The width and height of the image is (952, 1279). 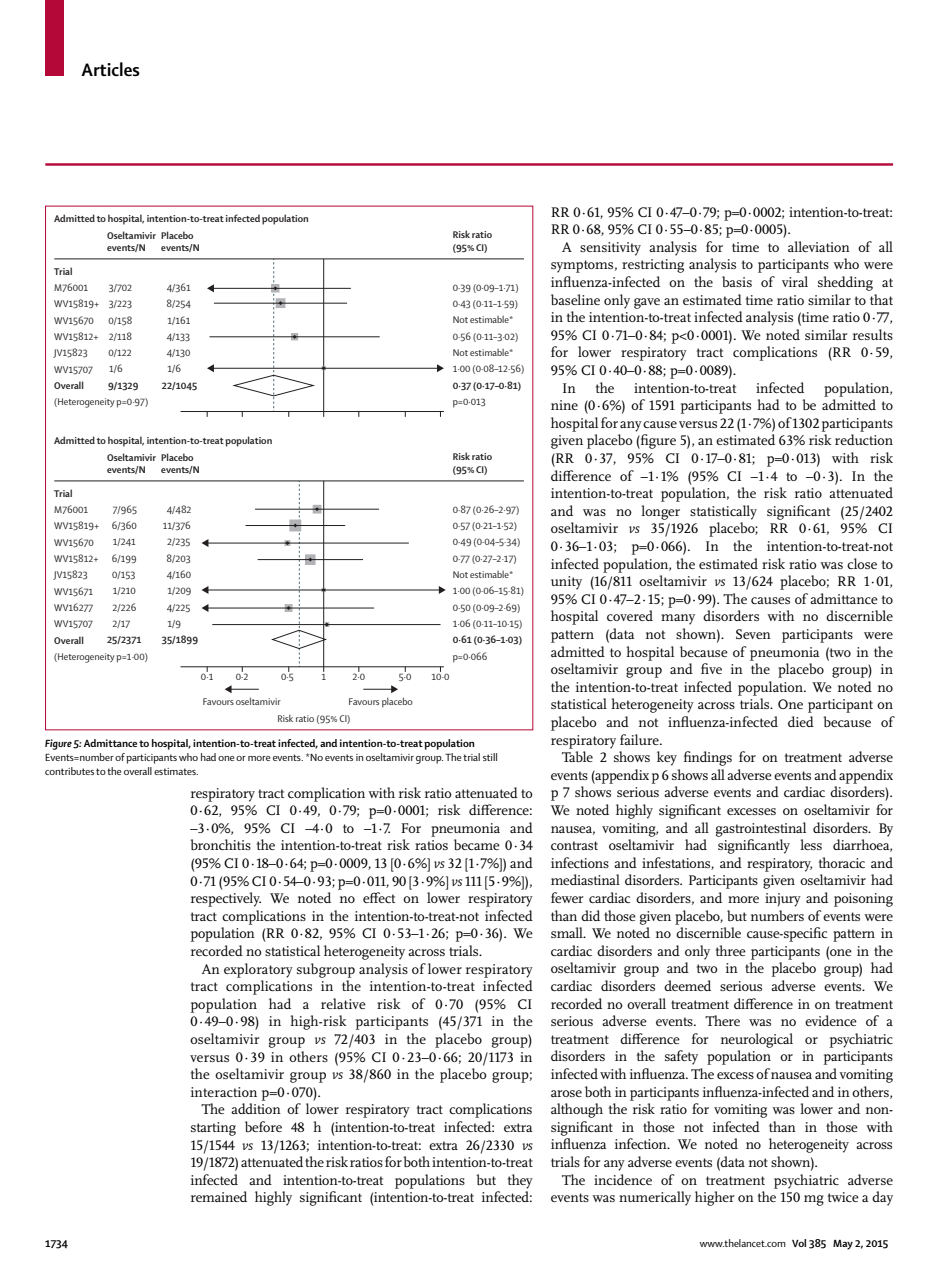 I want to click on contributes, so click(x=69, y=771).
